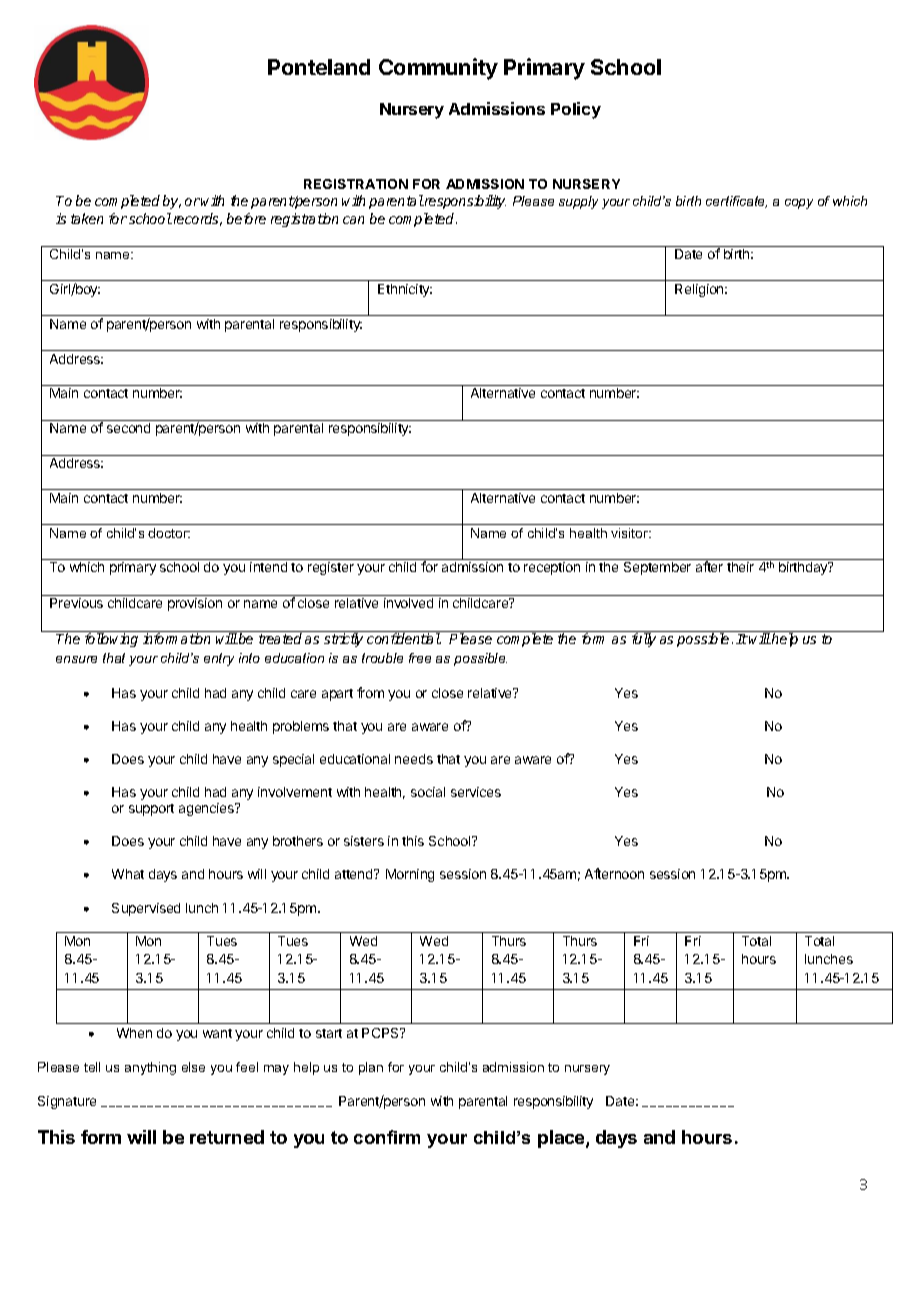  What do you see at coordinates (146, 909) in the document?
I see `Supervised` at bounding box center [146, 909].
